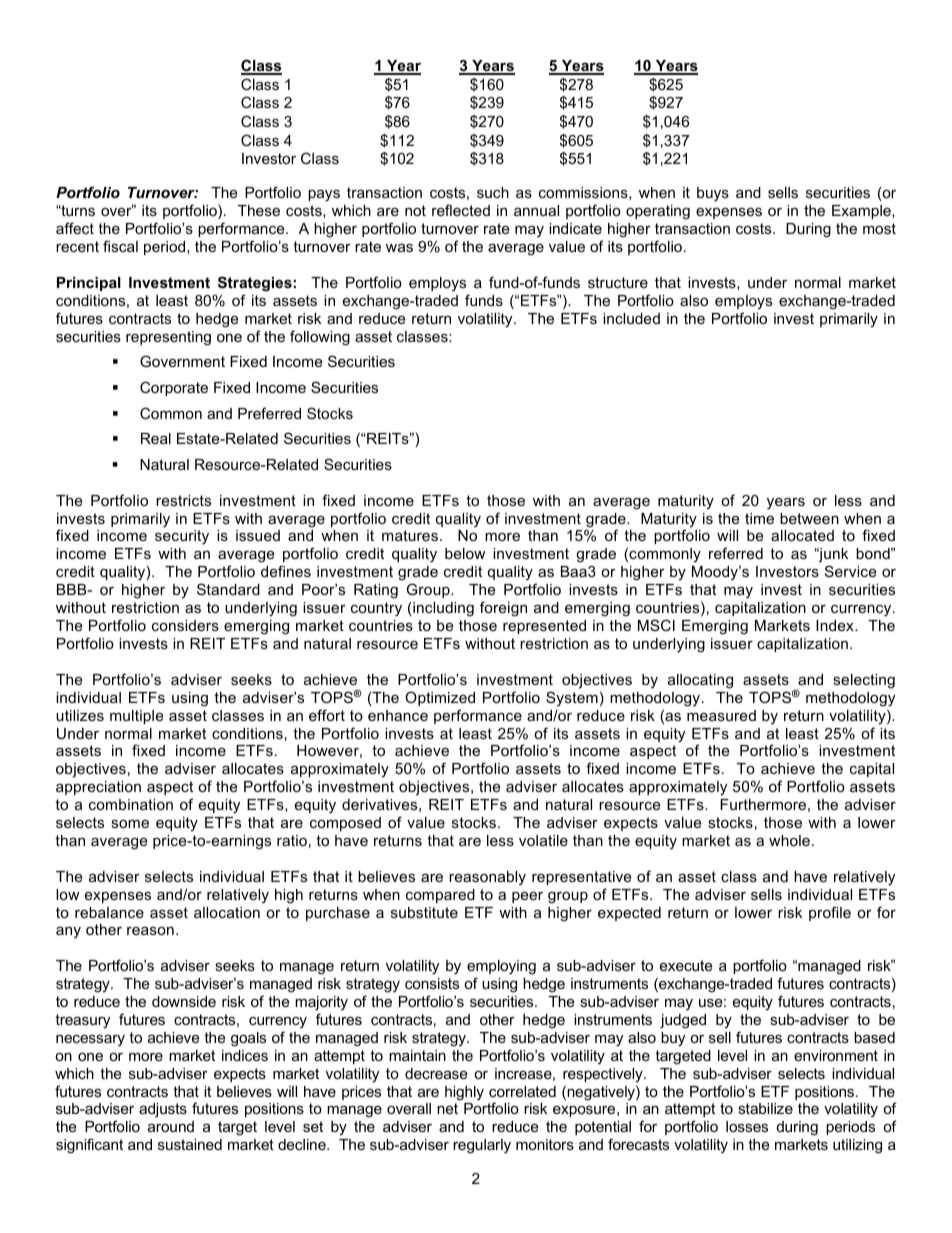 Image resolution: width=952 pixels, height=1233 pixels. I want to click on considers, so click(185, 625).
